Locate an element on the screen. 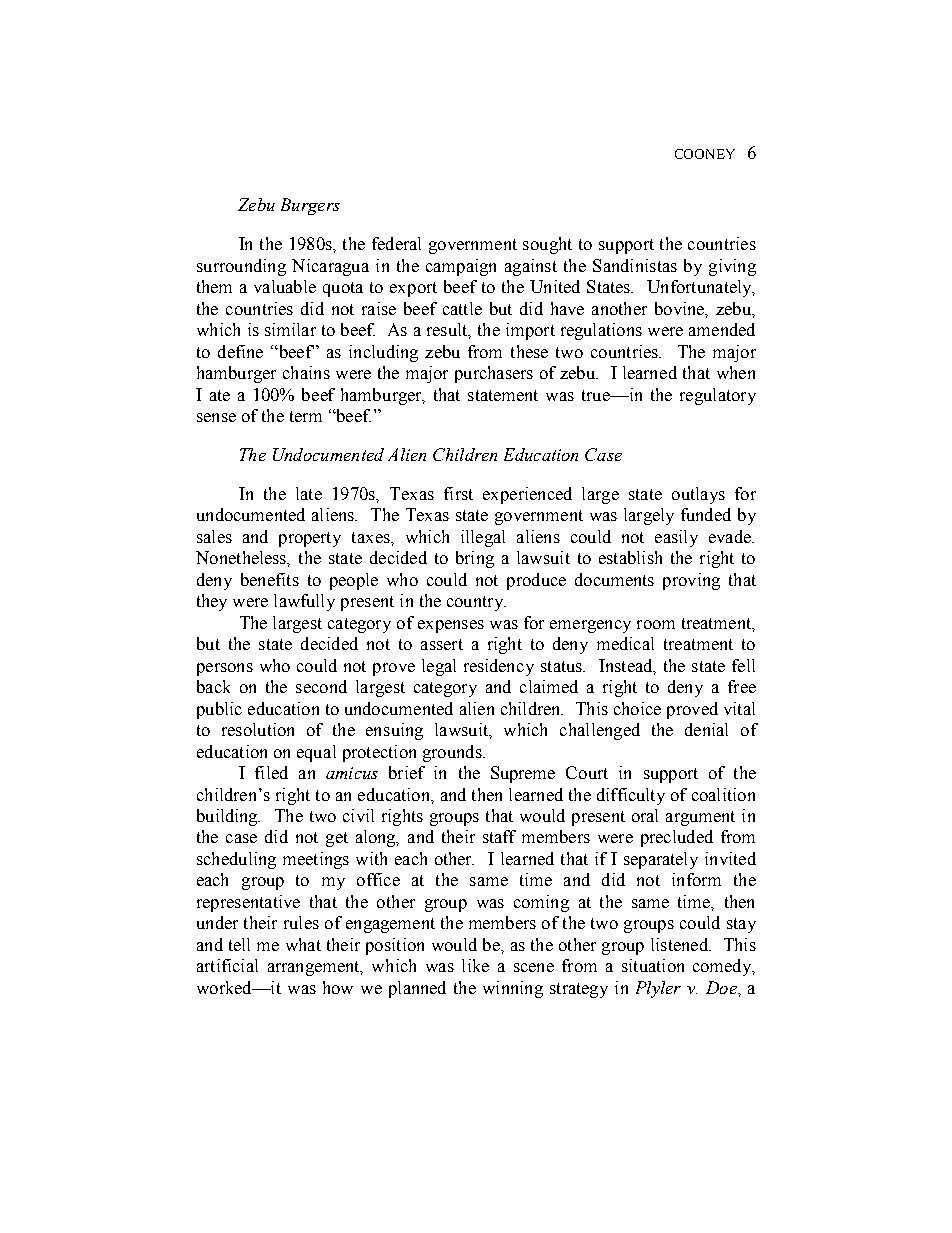 The image size is (952, 1233). Burgers is located at coordinates (310, 206).
